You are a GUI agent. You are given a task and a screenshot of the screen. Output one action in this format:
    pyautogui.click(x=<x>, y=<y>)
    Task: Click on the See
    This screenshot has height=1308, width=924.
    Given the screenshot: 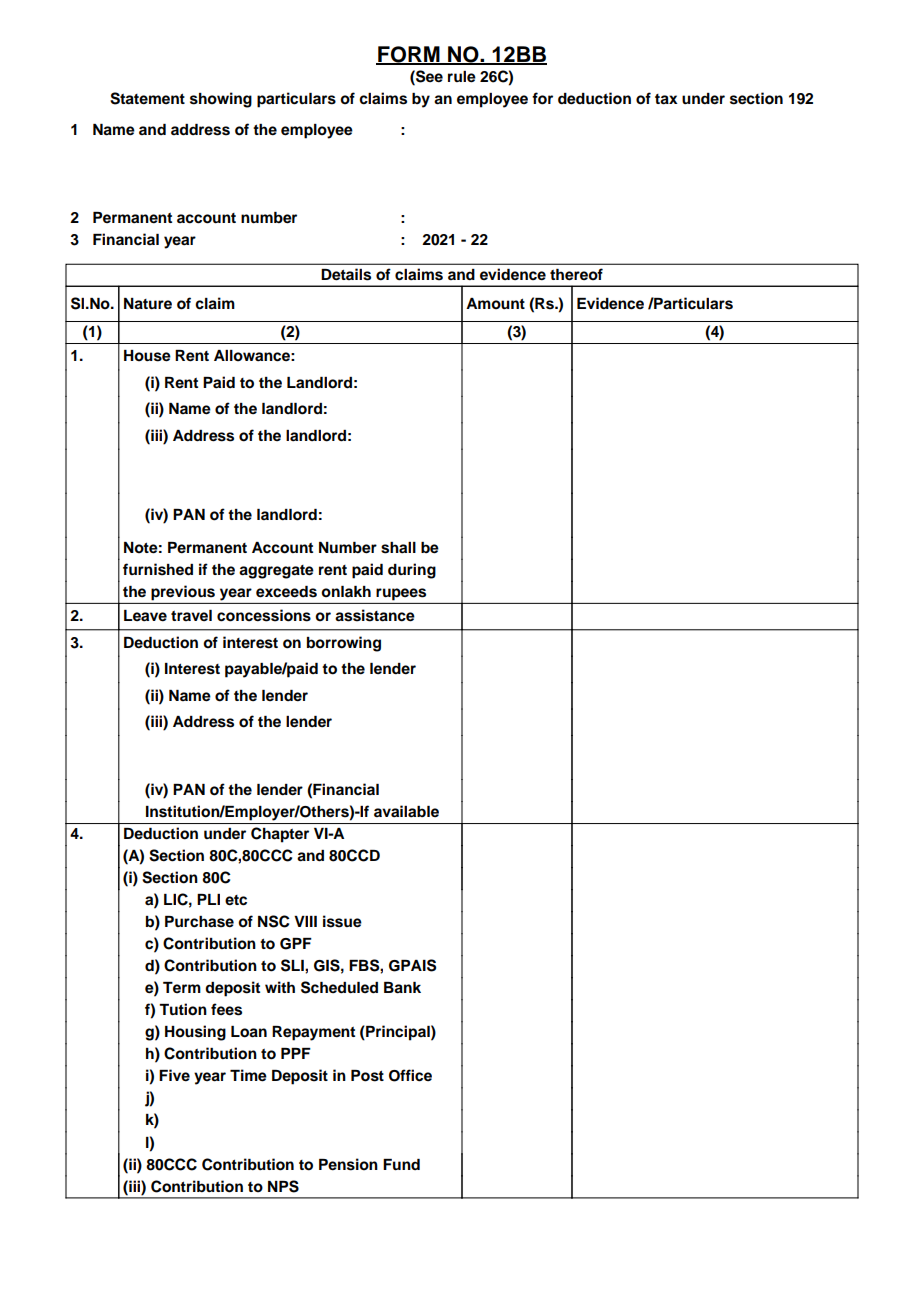 What is the action you would take?
    pyautogui.click(x=428, y=76)
